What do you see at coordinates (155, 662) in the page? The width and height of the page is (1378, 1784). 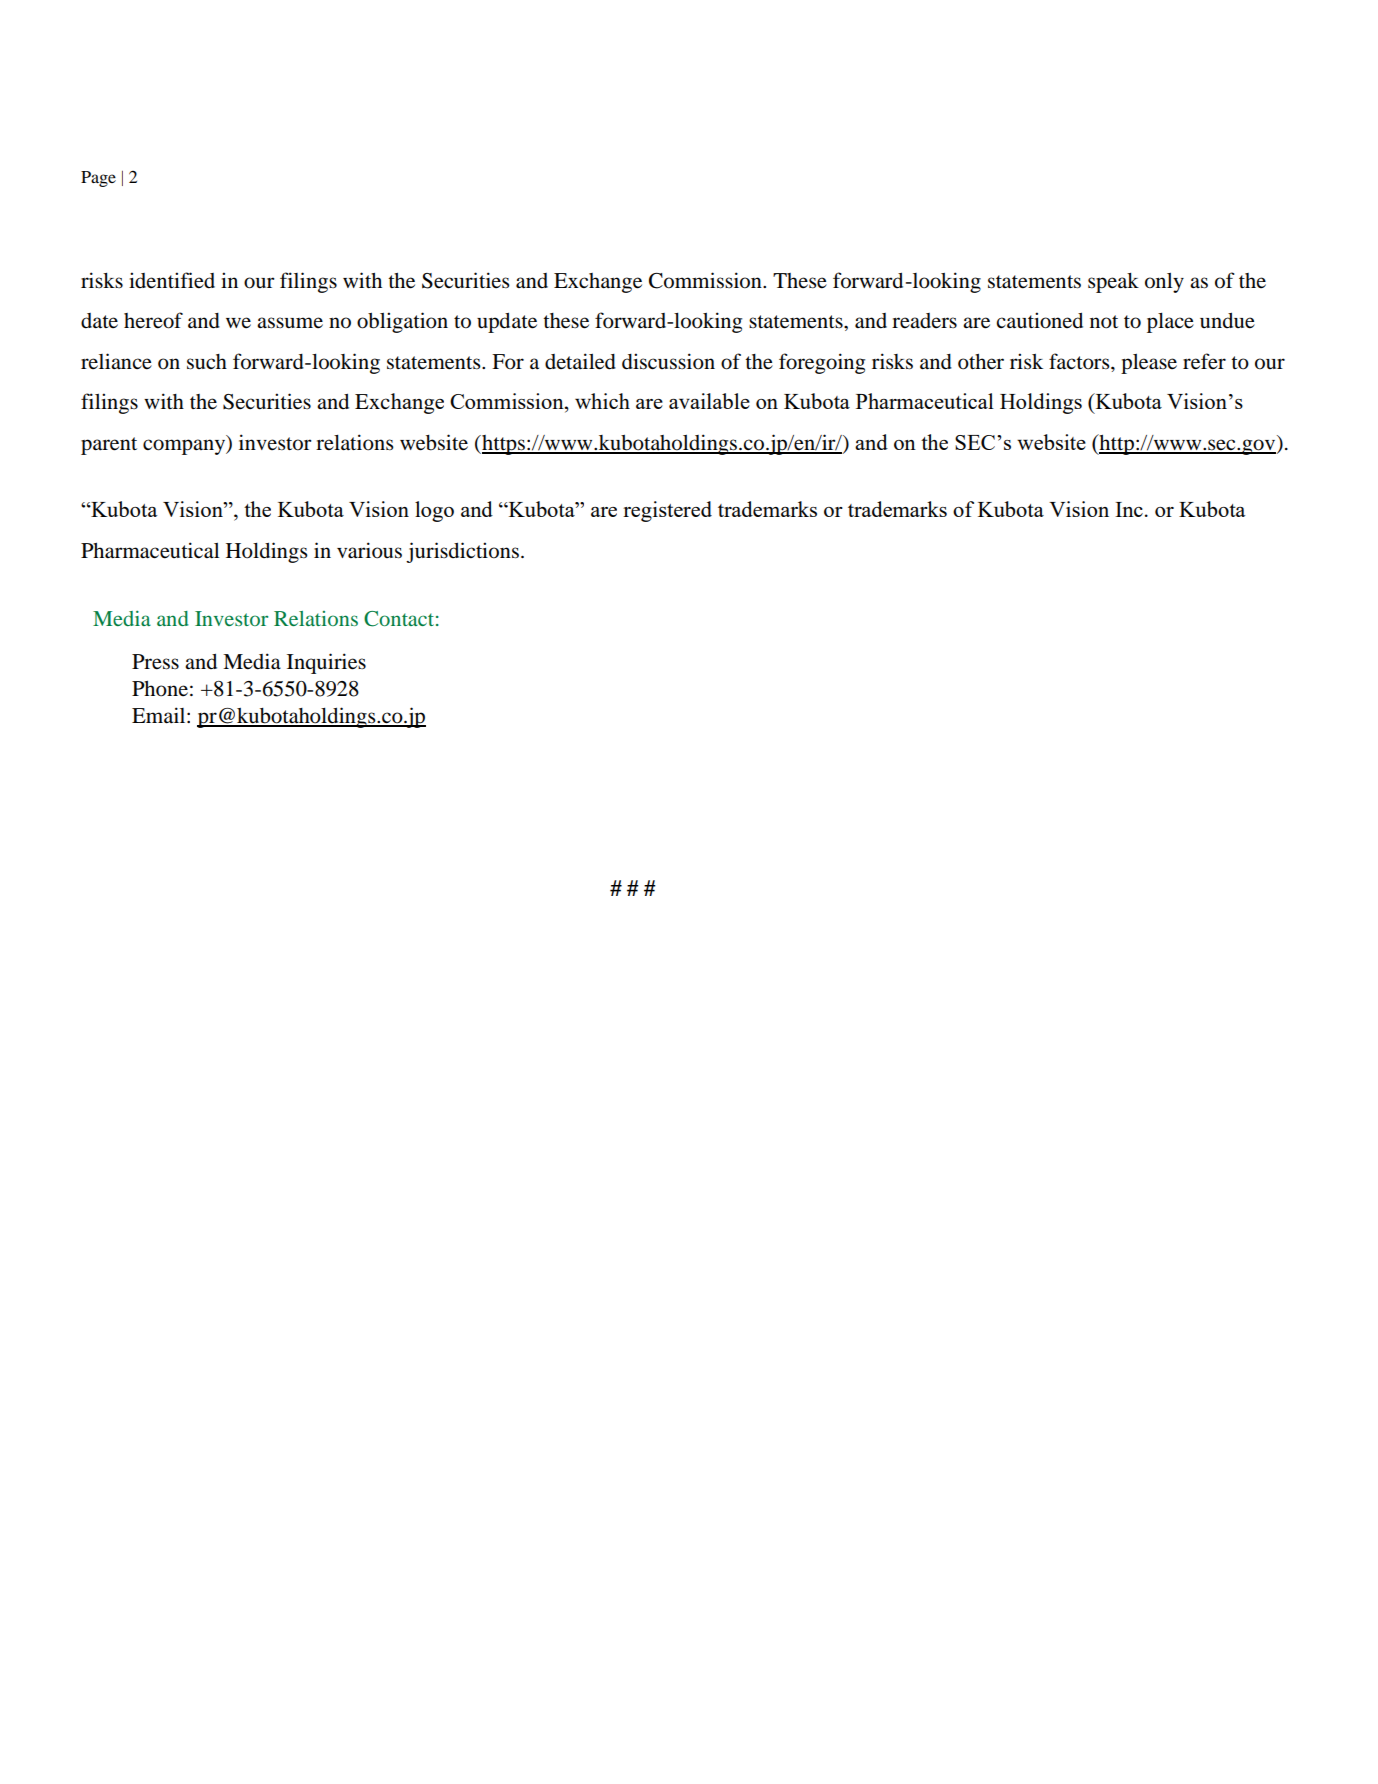 I see `Press` at bounding box center [155, 662].
